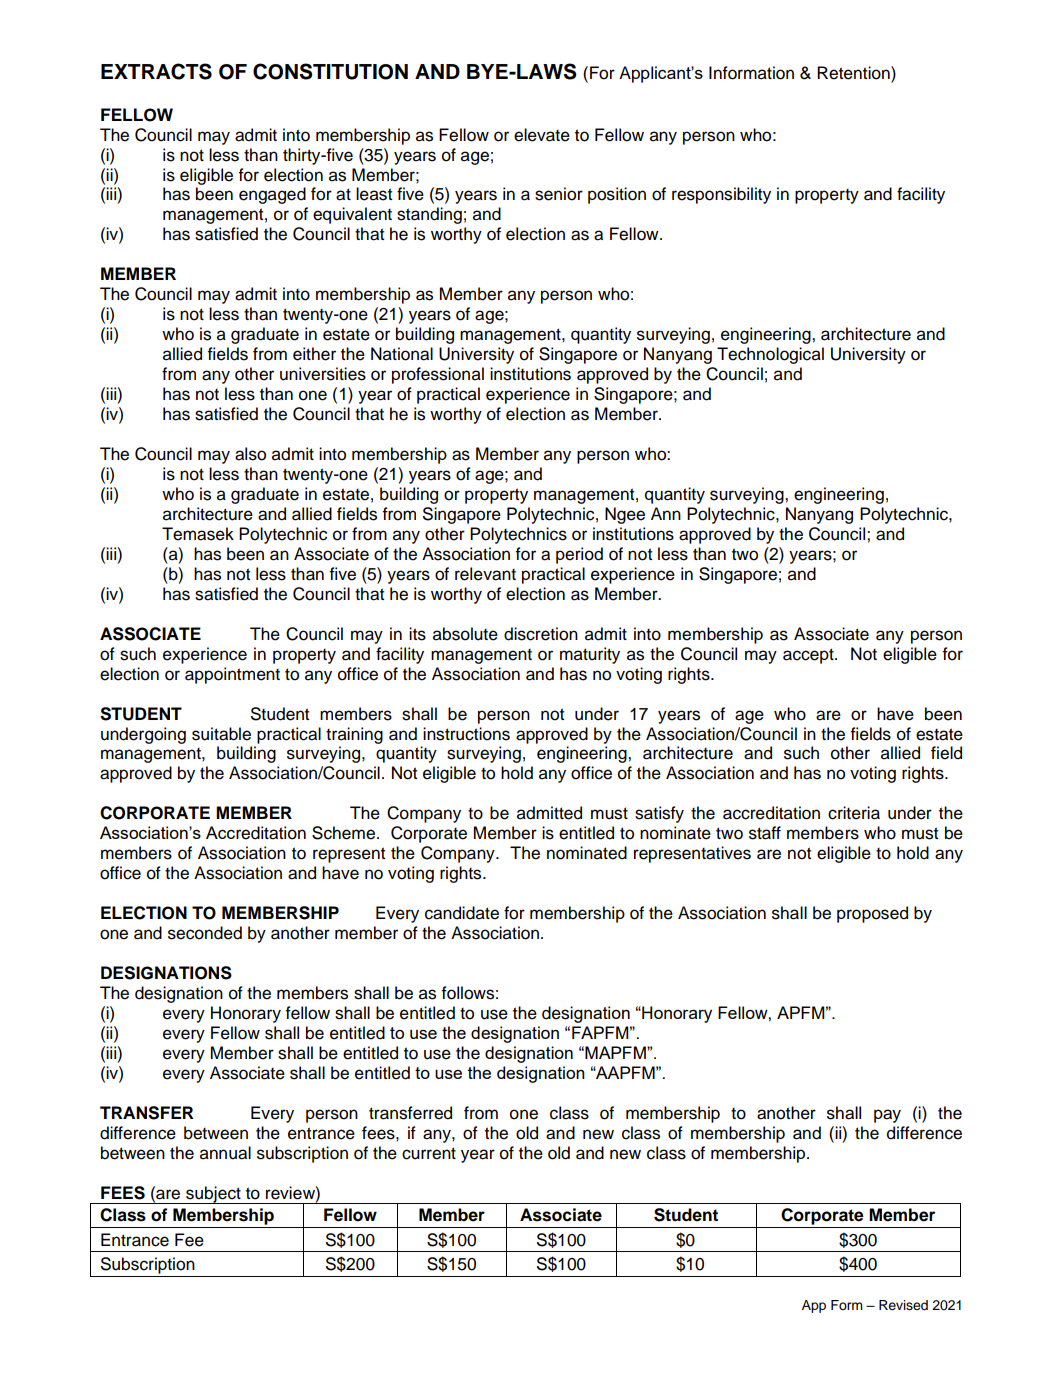  I want to click on also, so click(250, 454).
